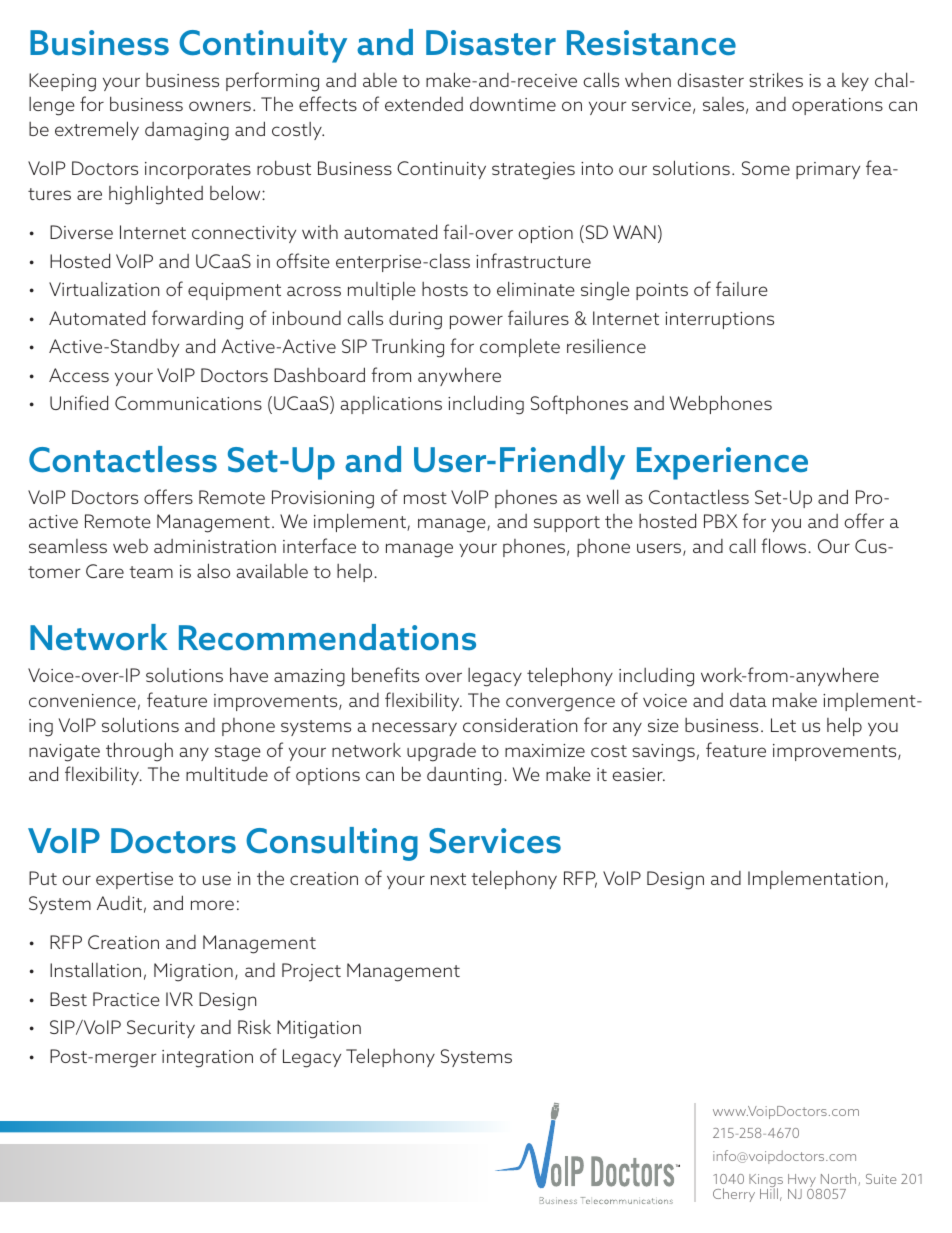 This page has height=1233, width=952. What do you see at coordinates (776, 79) in the page?
I see `strikes` at bounding box center [776, 79].
